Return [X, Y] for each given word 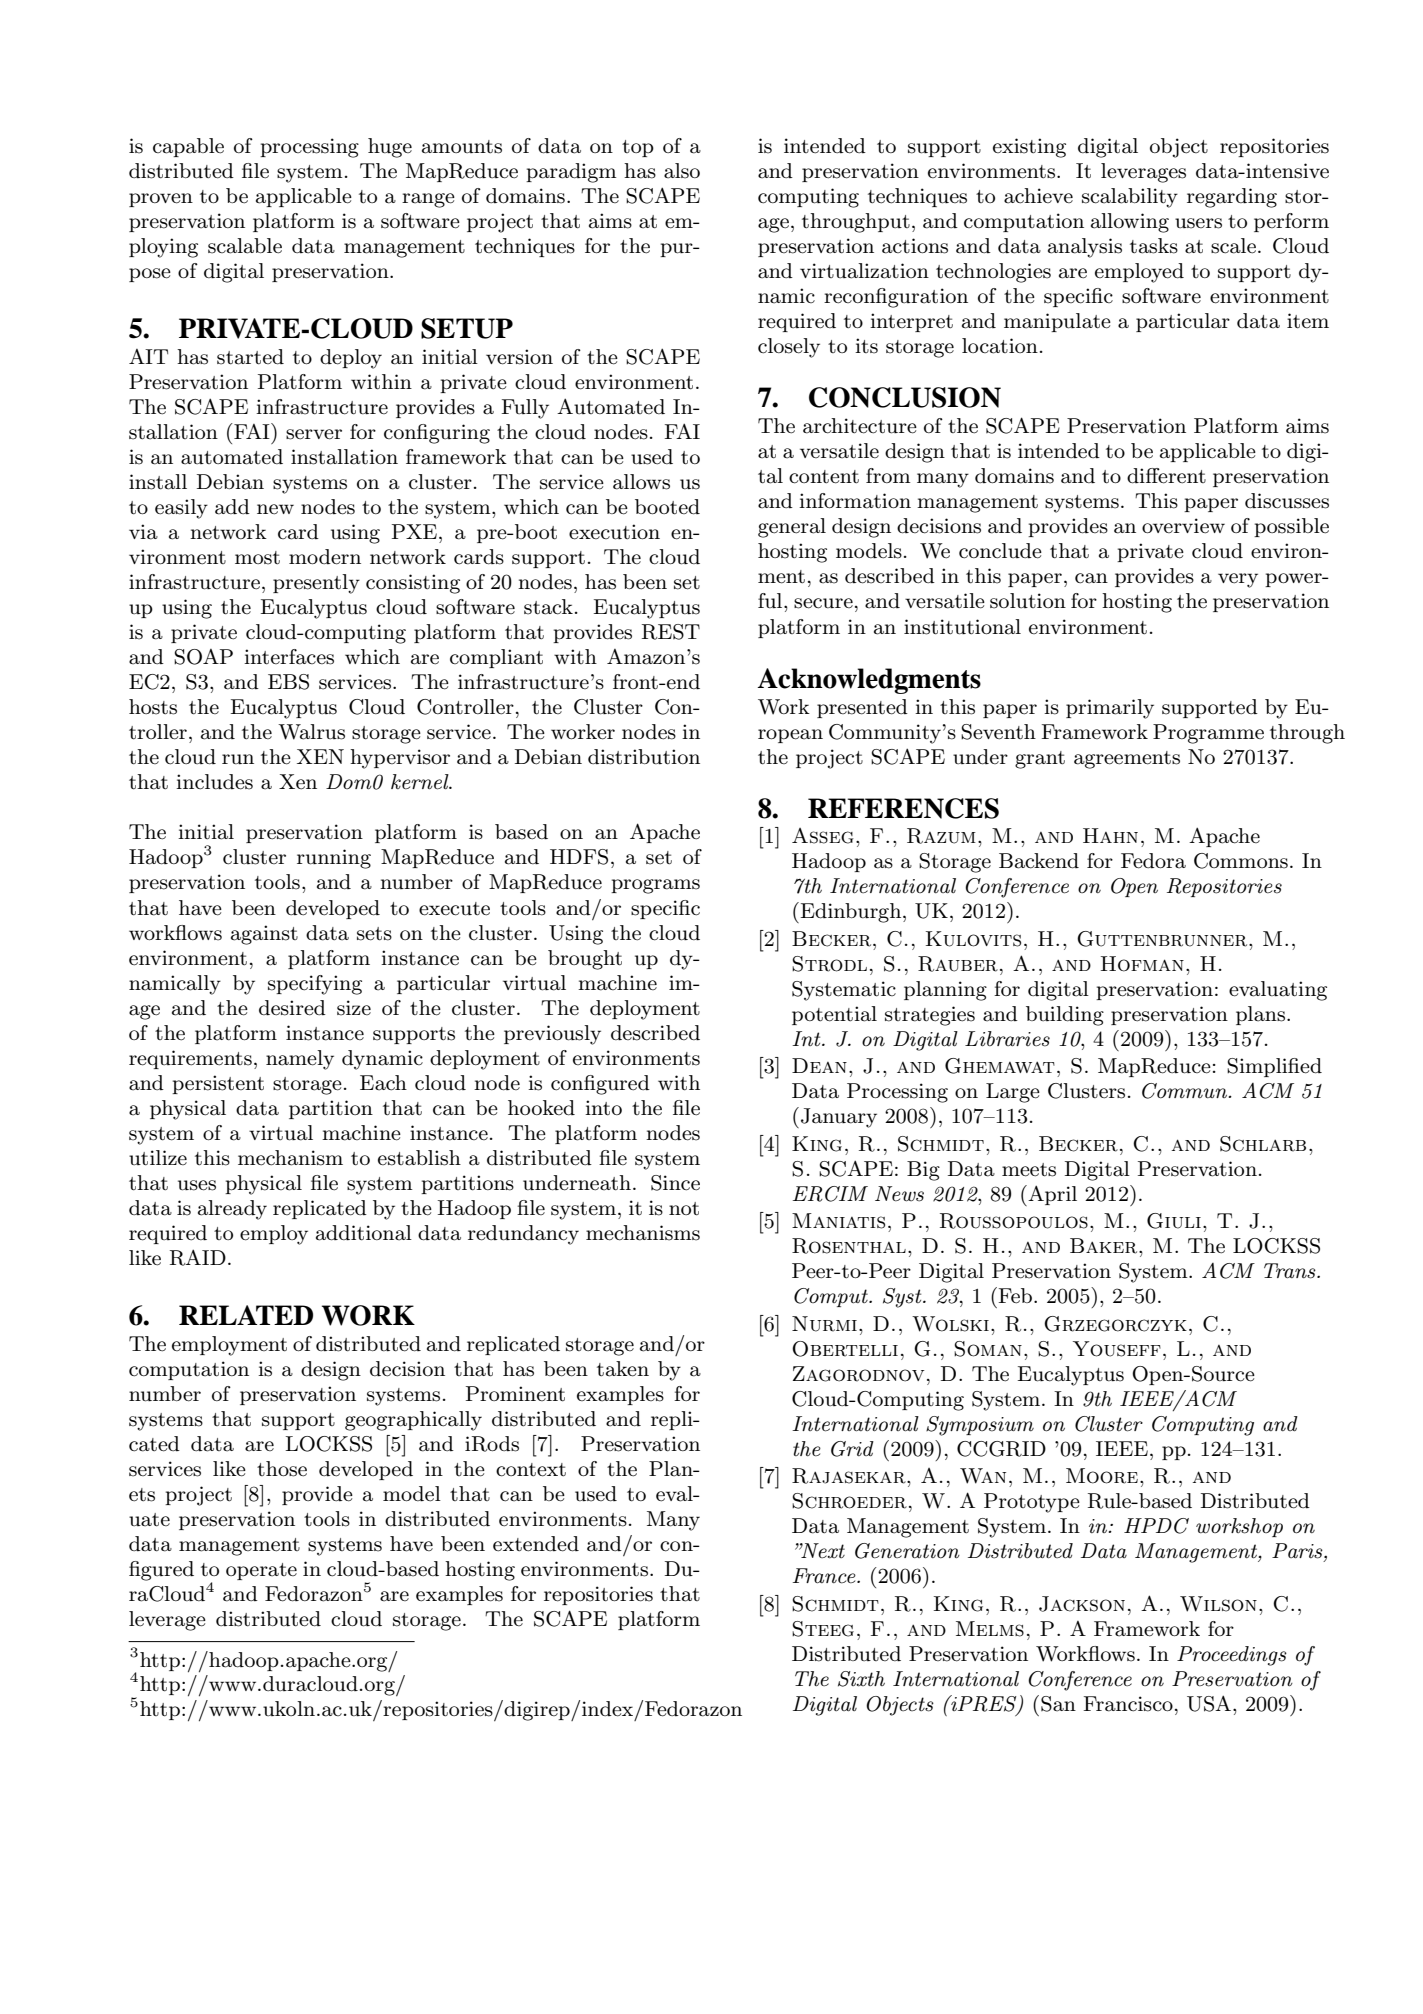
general [792, 528]
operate [261, 1571]
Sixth [861, 1679]
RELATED [246, 1315]
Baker [1105, 1246]
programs [655, 886]
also [682, 171]
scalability [1130, 198]
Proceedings [1232, 1656]
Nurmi [824, 1324]
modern [325, 557]
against [264, 935]
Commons [1241, 861]
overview [1183, 526]
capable [188, 147]
